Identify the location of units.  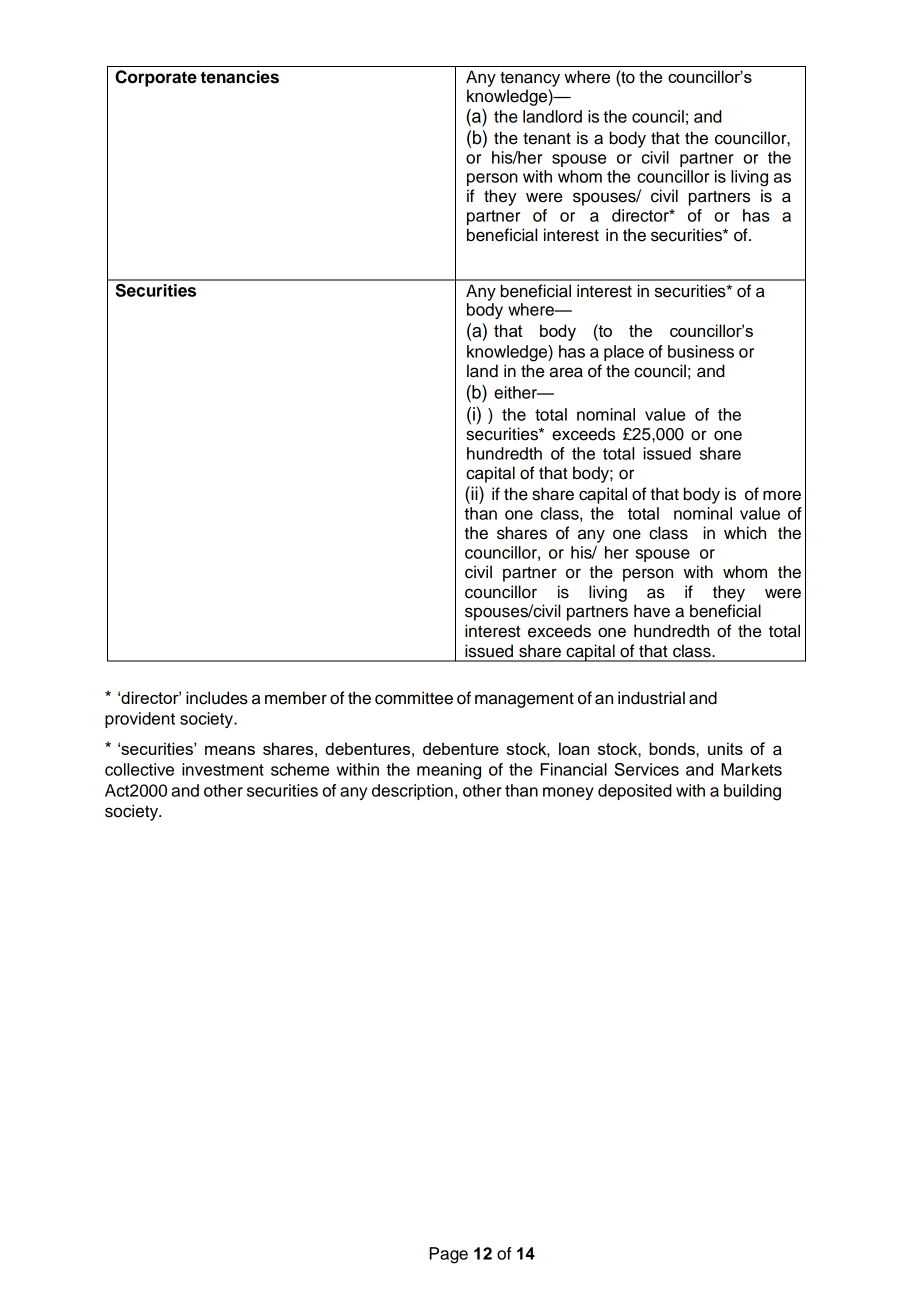
(725, 748).
